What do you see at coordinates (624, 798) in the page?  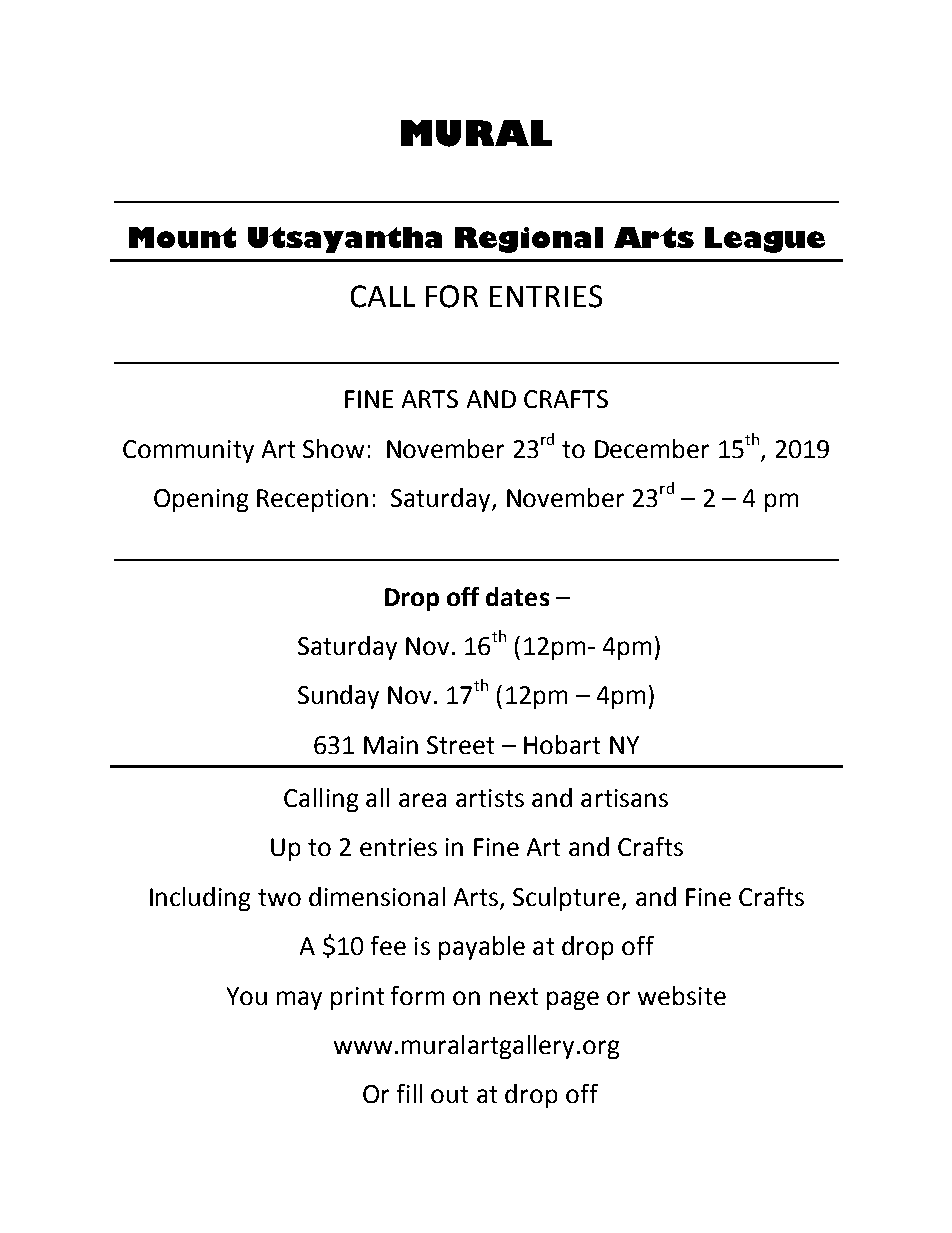 I see `artisans` at bounding box center [624, 798].
